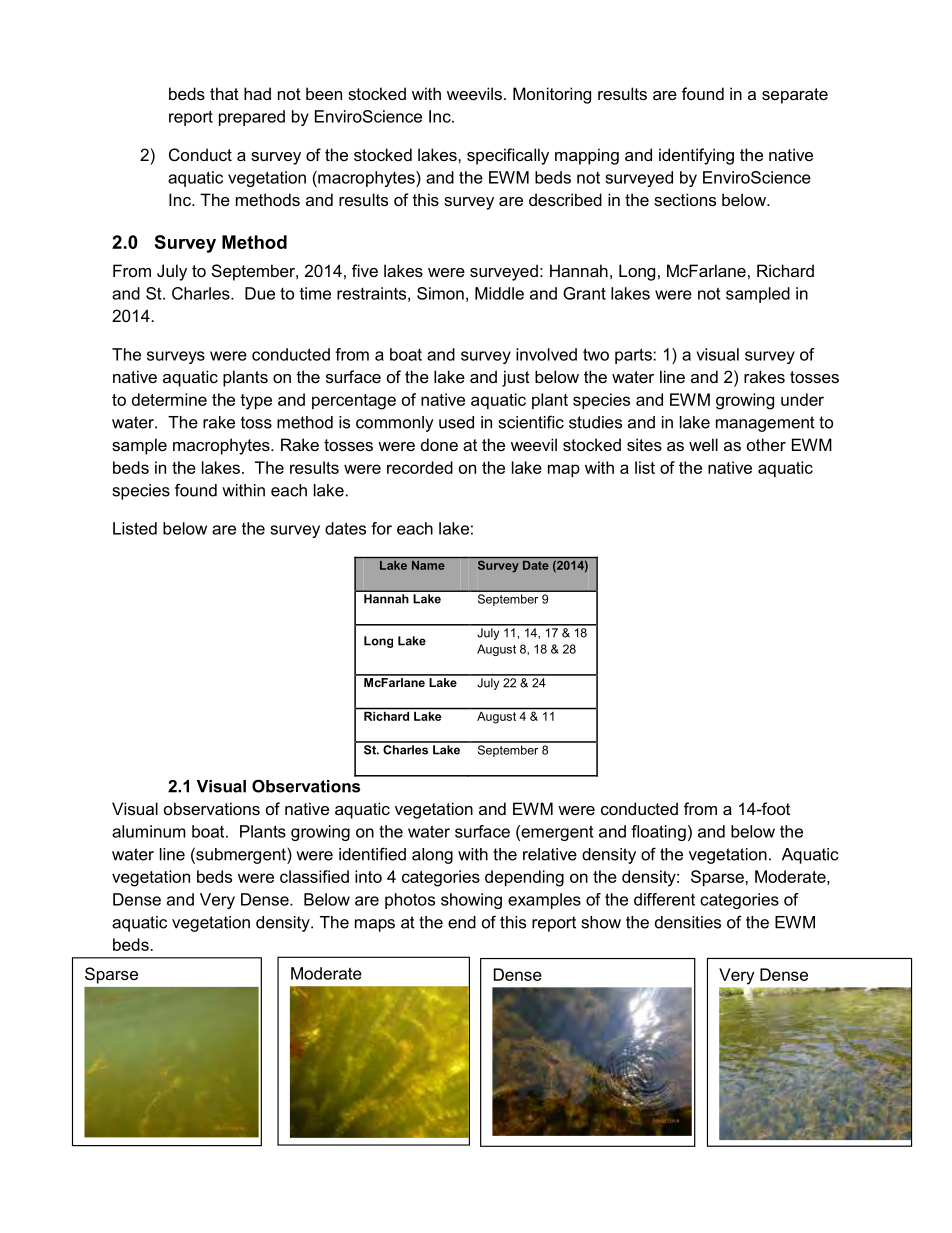  What do you see at coordinates (696, 156) in the document?
I see `identifying` at bounding box center [696, 156].
